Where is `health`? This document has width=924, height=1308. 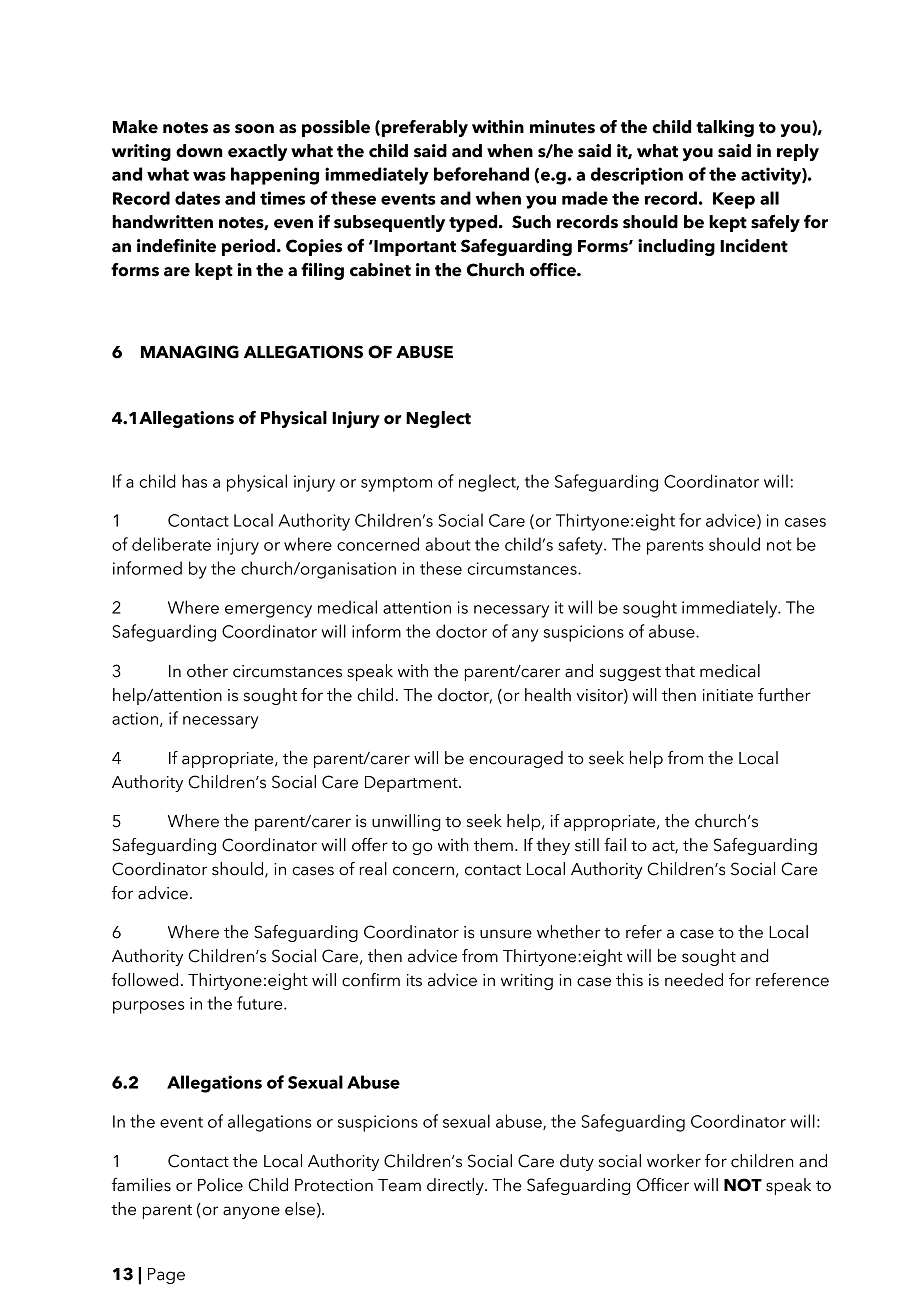 health is located at coordinates (548, 695).
